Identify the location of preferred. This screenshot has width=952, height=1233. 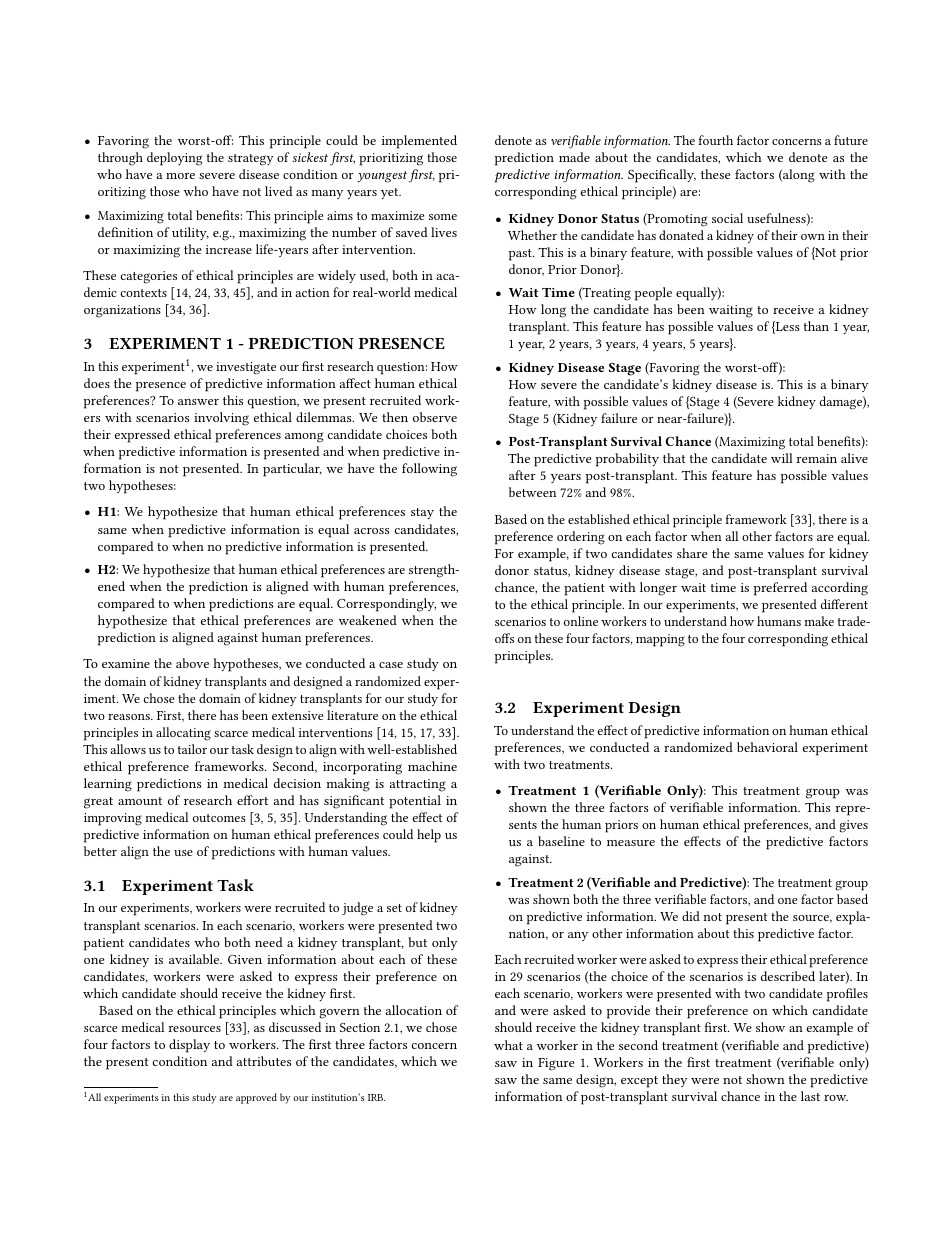
(780, 589).
